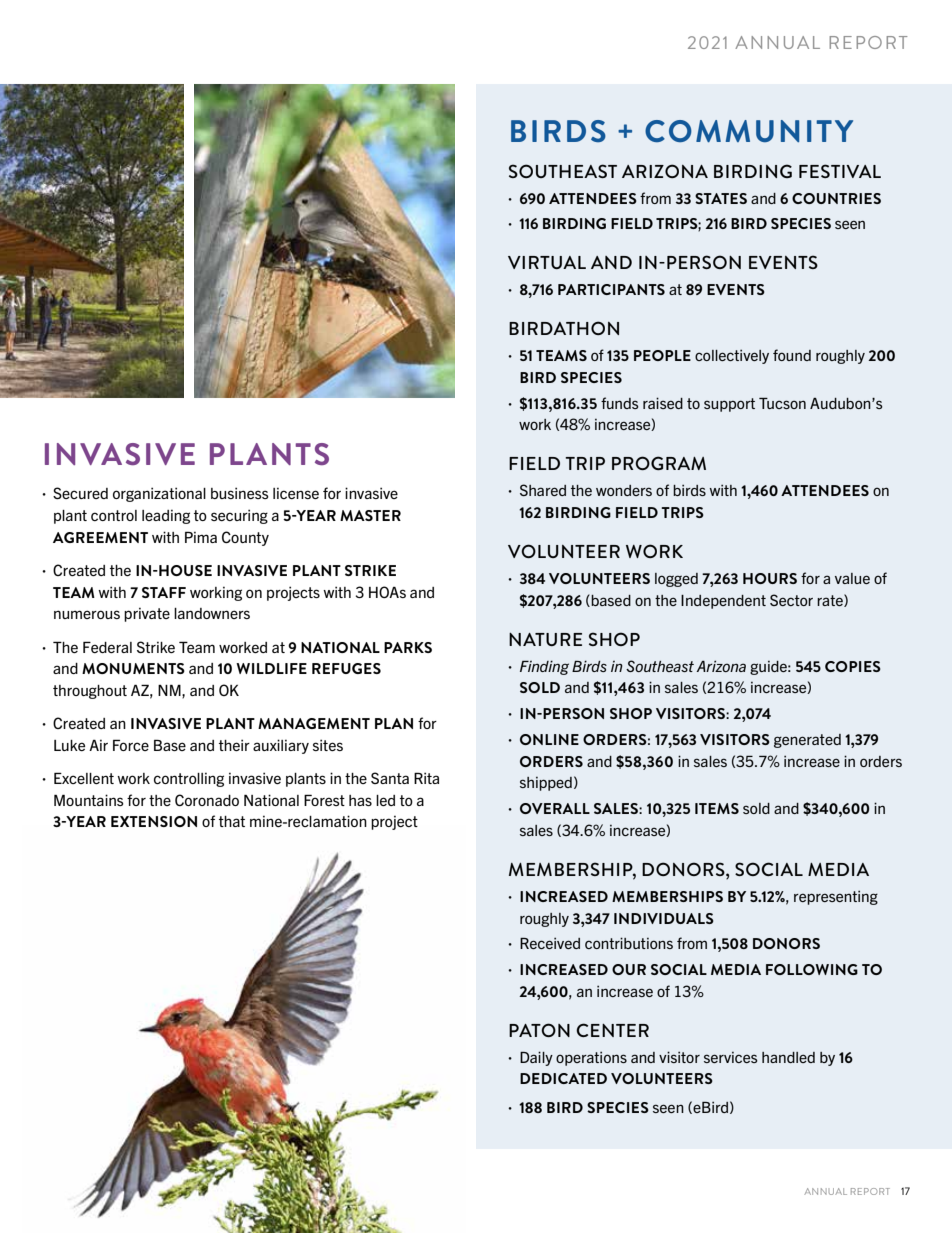 This screenshot has width=952, height=1233. I want to click on STATES, so click(721, 198).
